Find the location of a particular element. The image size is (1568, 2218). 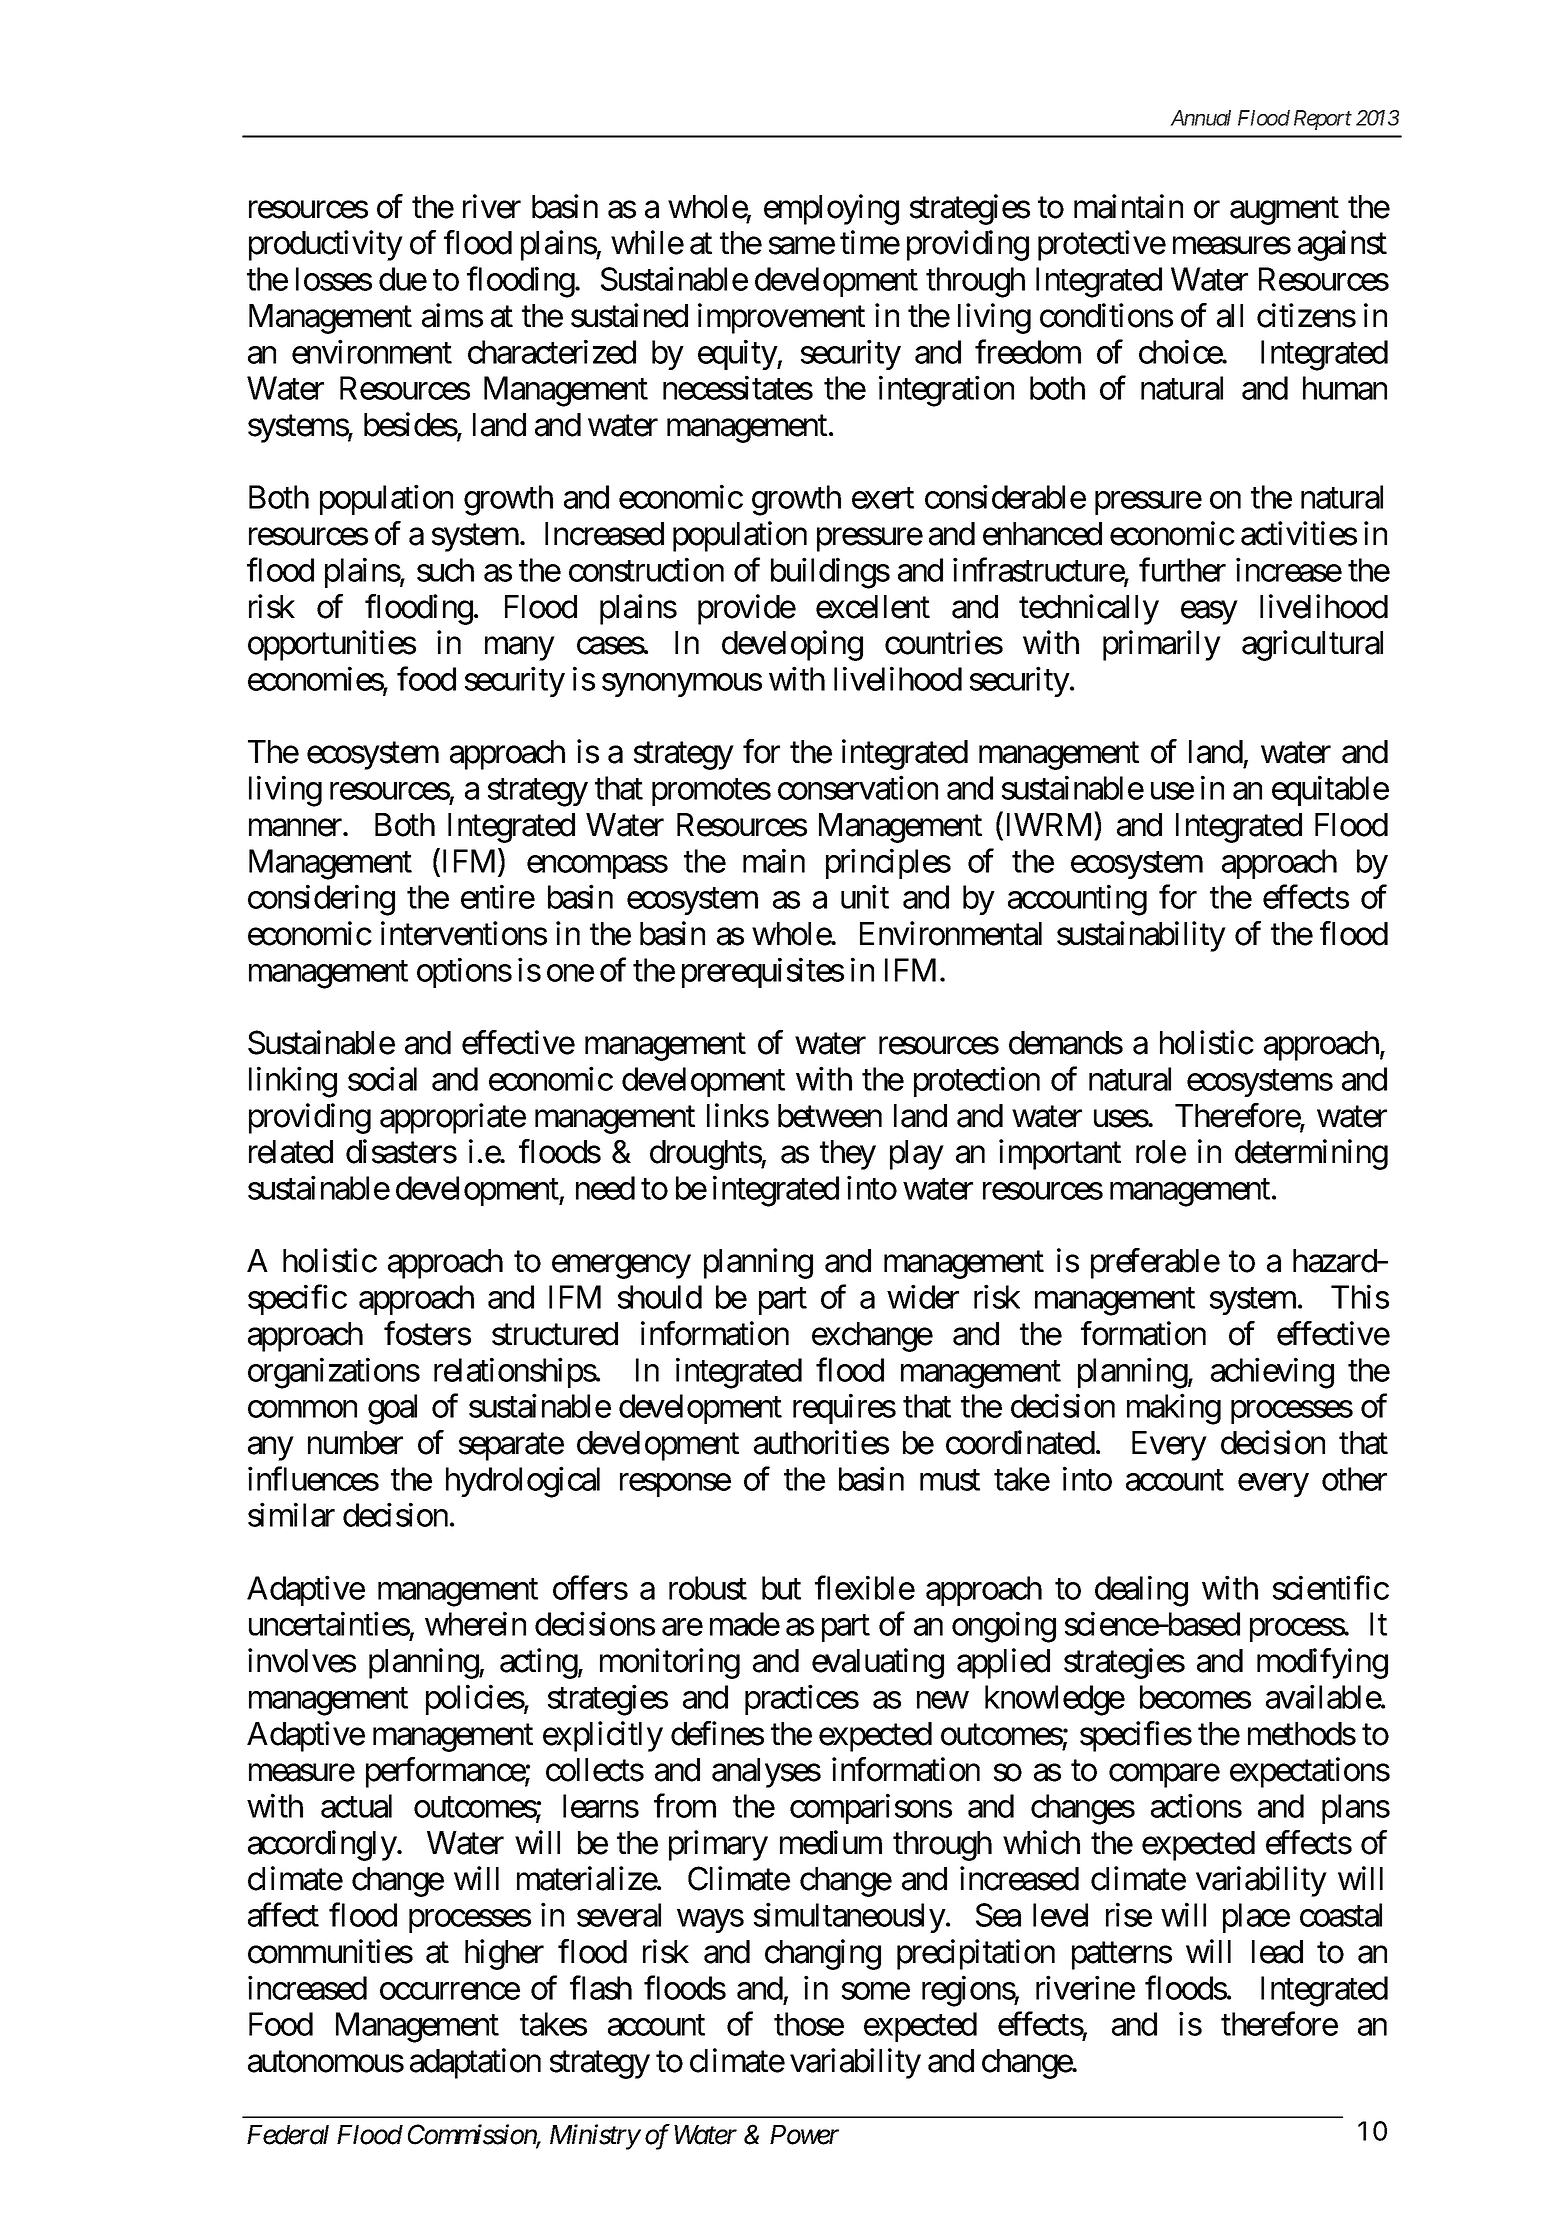

productivity is located at coordinates (326, 245).
